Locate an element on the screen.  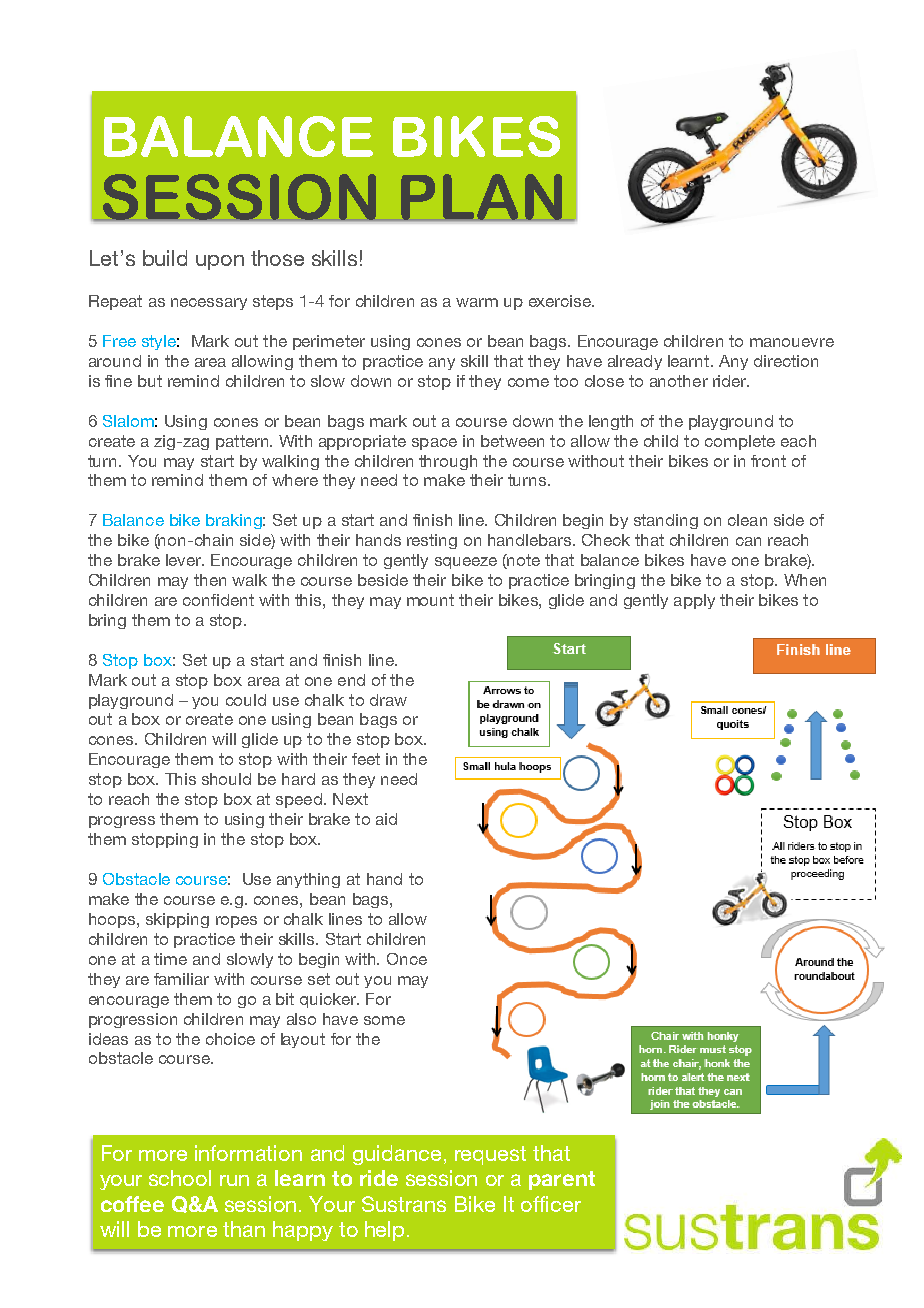
build is located at coordinates (165, 258).
